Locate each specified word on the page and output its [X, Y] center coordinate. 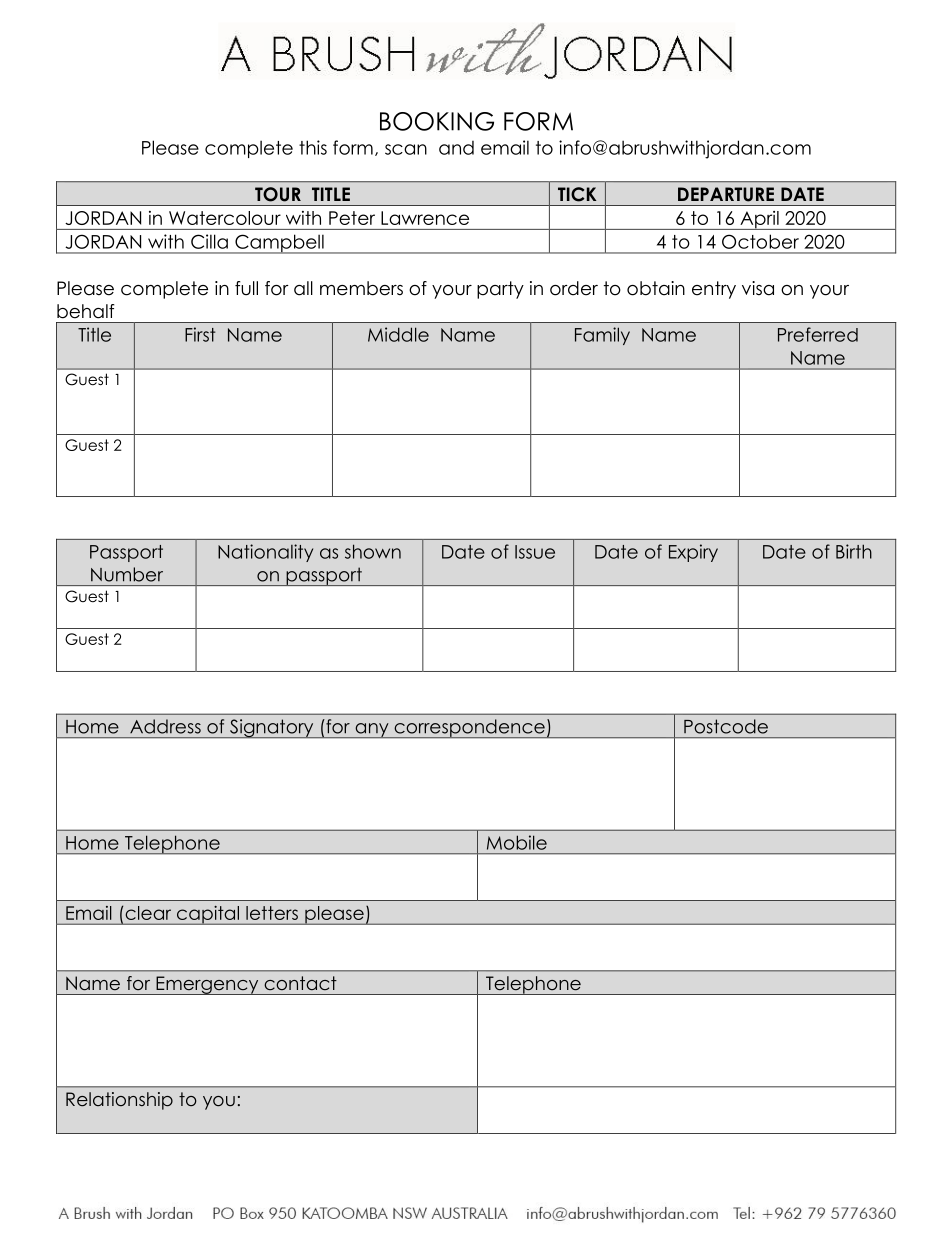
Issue [535, 552]
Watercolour [225, 218]
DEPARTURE [726, 194]
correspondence [469, 728]
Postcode [726, 726]
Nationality [265, 553]
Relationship [119, 1101]
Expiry [693, 553]
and [456, 148]
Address [165, 726]
